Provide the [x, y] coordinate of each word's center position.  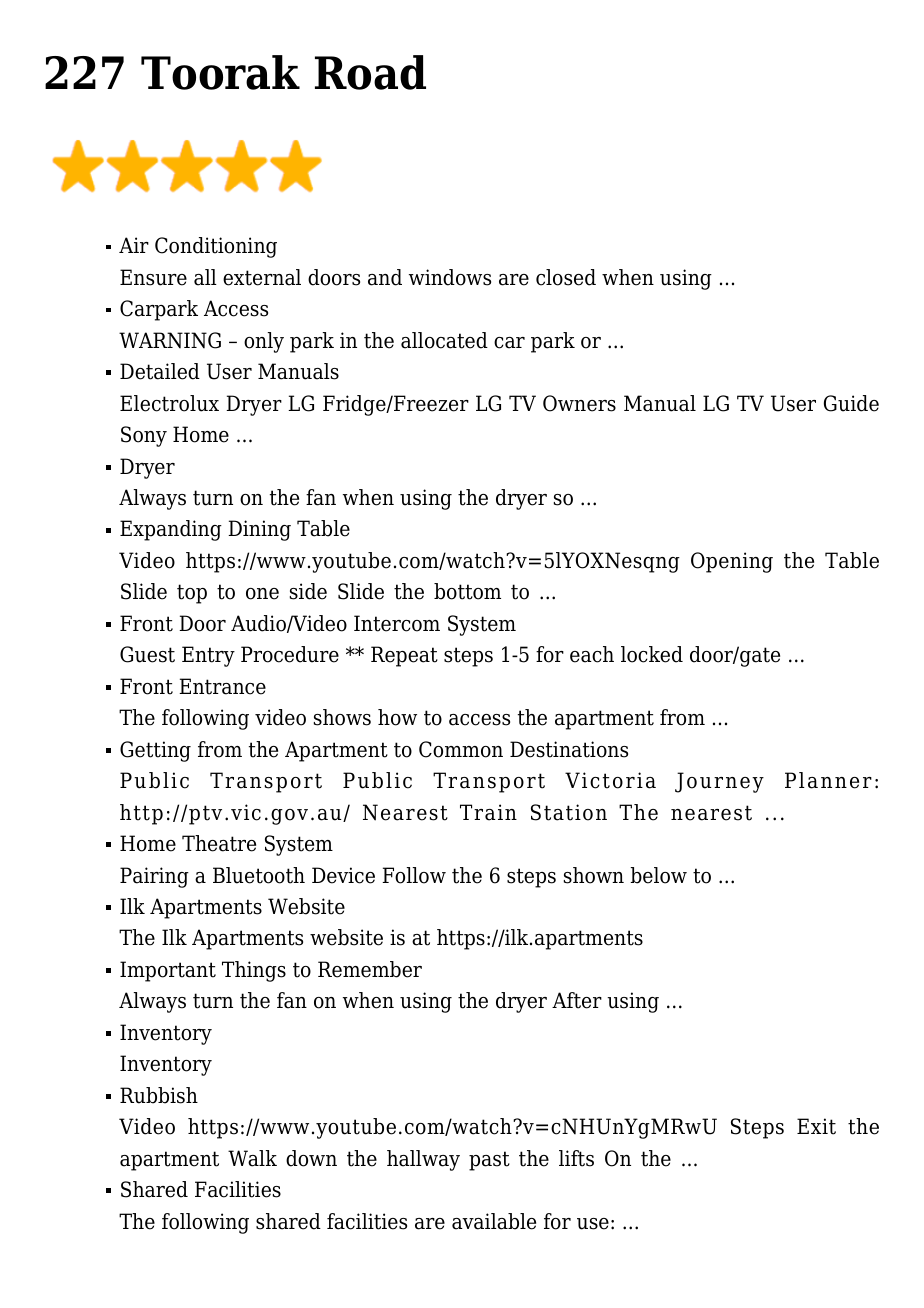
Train [488, 812]
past [489, 1161]
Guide [851, 403]
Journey [719, 782]
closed [566, 277]
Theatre [219, 843]
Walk [252, 1158]
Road [370, 72]
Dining [259, 530]
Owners [579, 403]
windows [450, 277]
